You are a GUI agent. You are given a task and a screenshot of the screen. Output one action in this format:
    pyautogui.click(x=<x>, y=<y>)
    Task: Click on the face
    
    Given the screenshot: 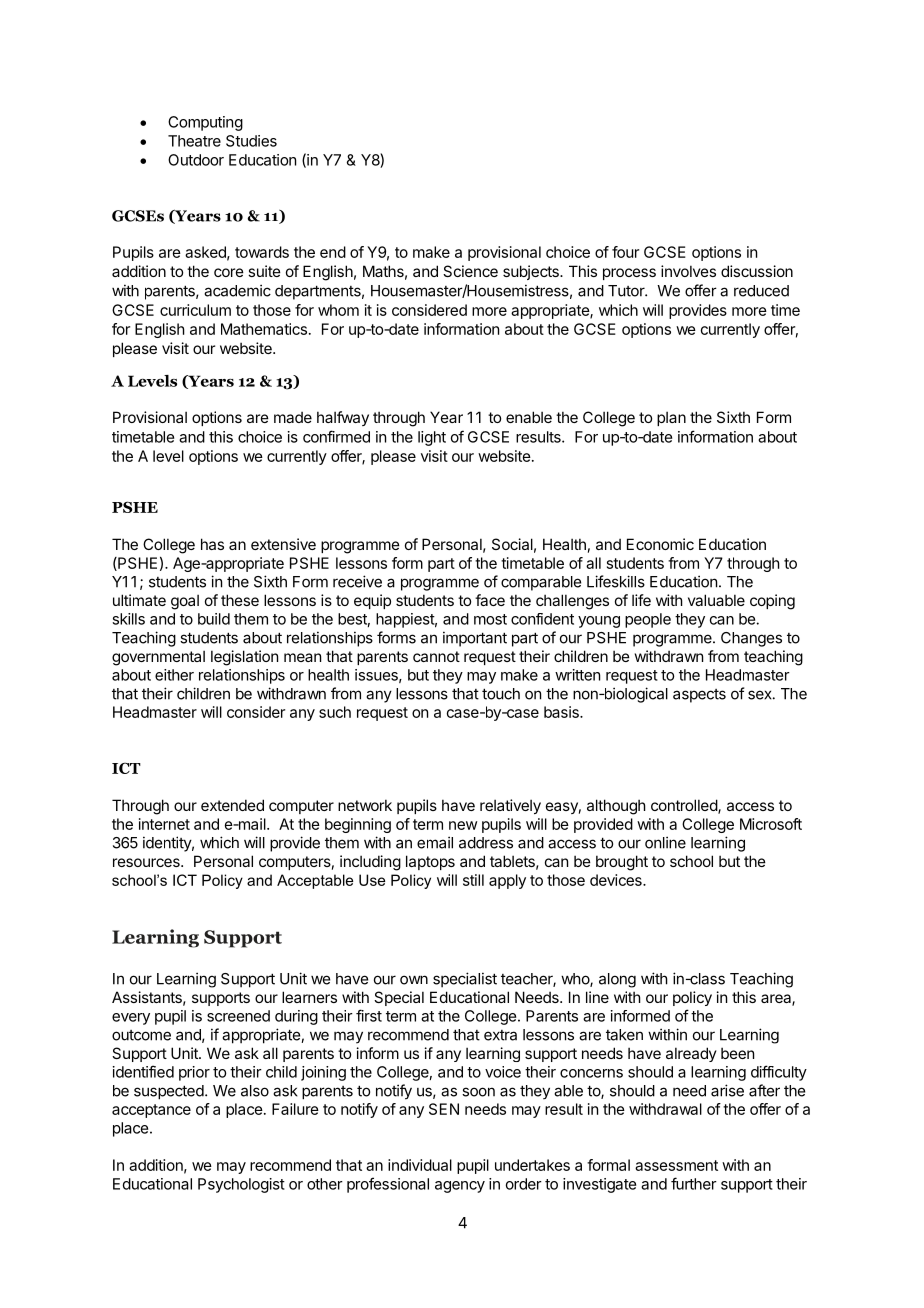 What is the action you would take?
    pyautogui.click(x=490, y=600)
